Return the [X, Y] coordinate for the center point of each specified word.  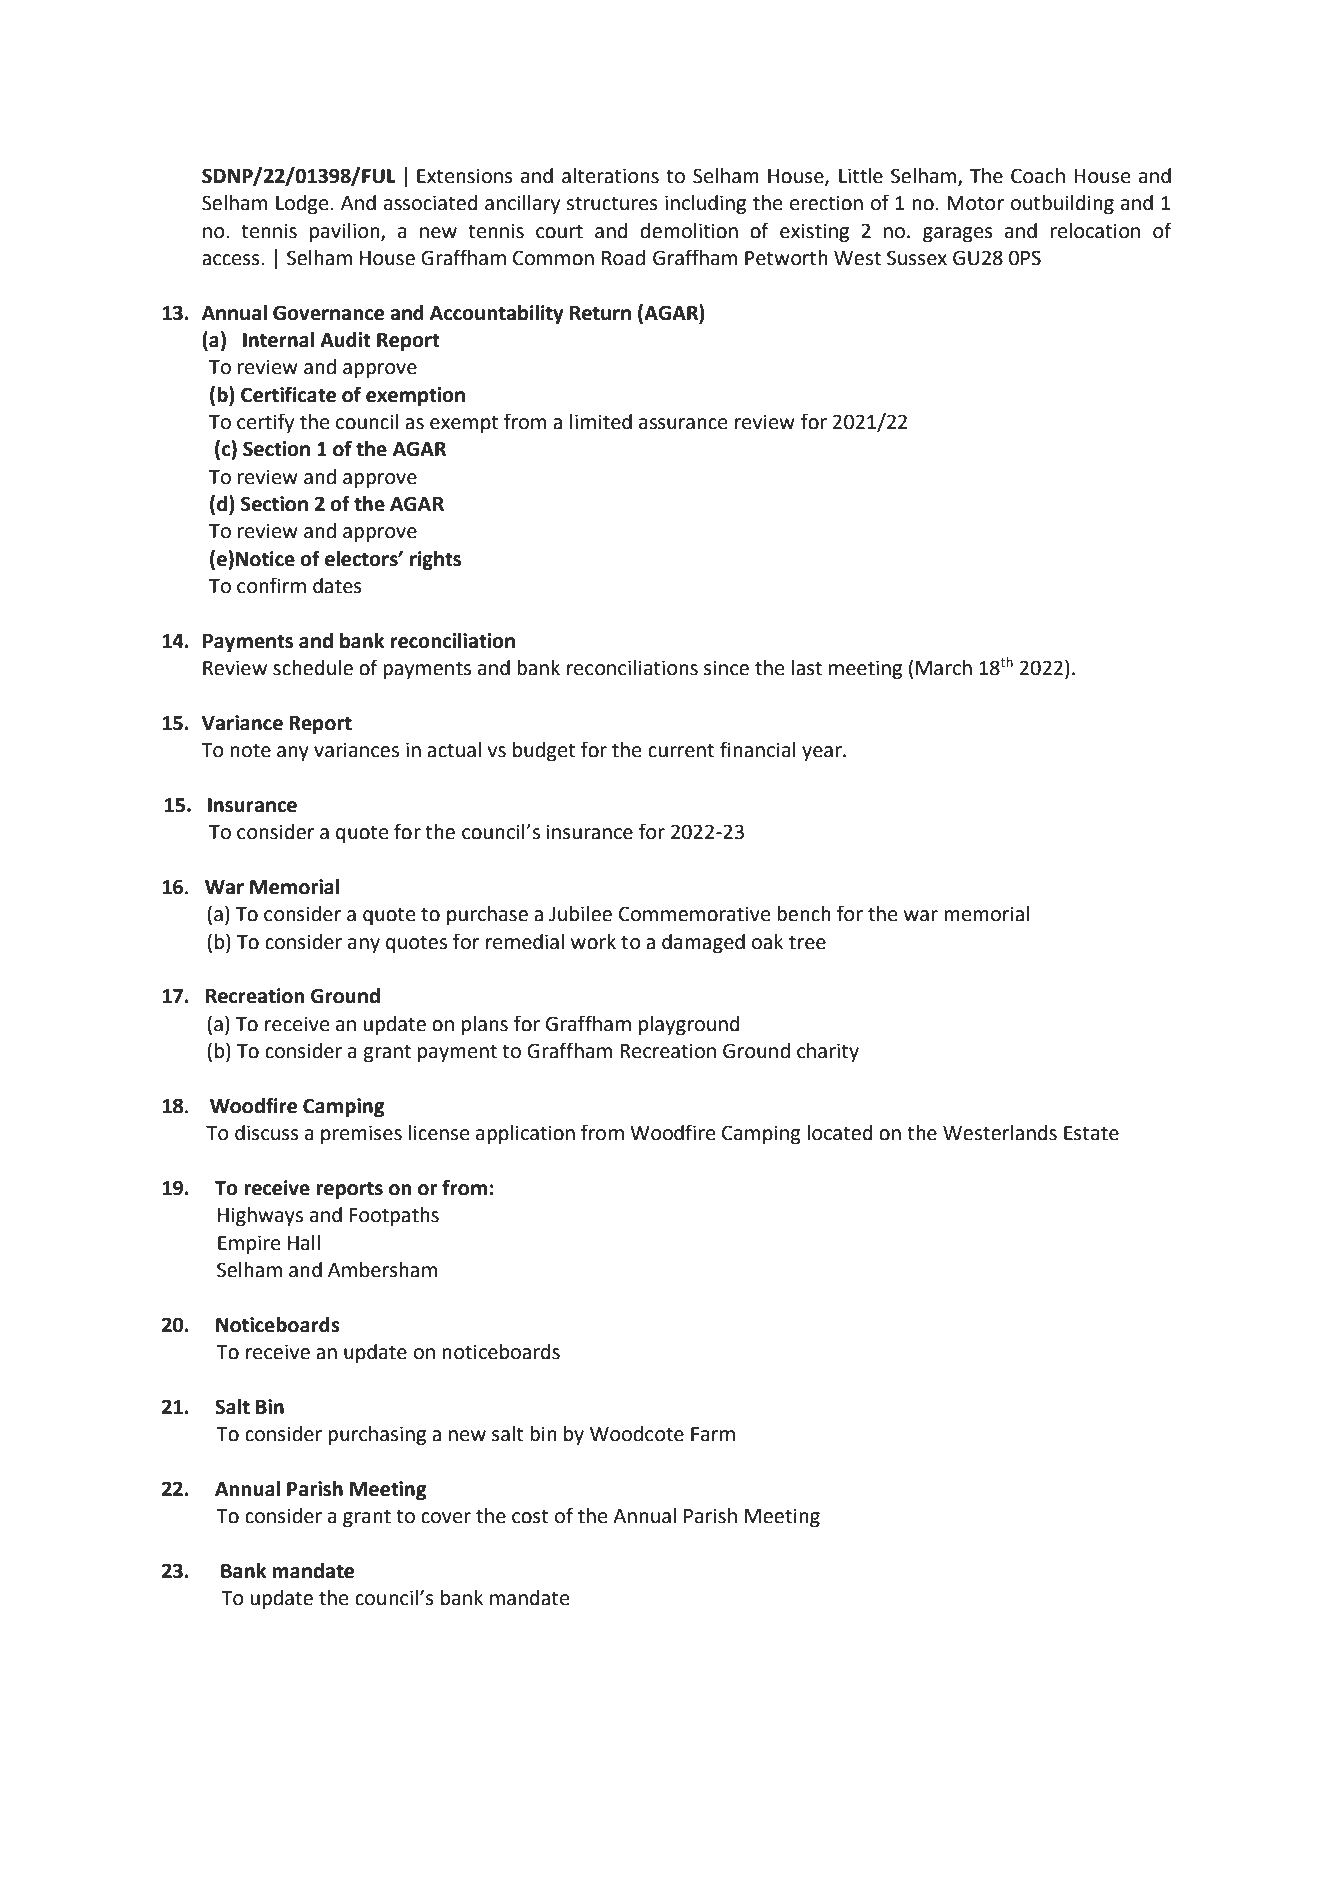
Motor [975, 203]
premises [361, 1134]
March [944, 668]
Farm [713, 1434]
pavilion [346, 232]
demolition [689, 231]
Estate [1091, 1133]
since [726, 668]
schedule [313, 668]
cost [530, 1516]
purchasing [377, 1436]
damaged [703, 944]
